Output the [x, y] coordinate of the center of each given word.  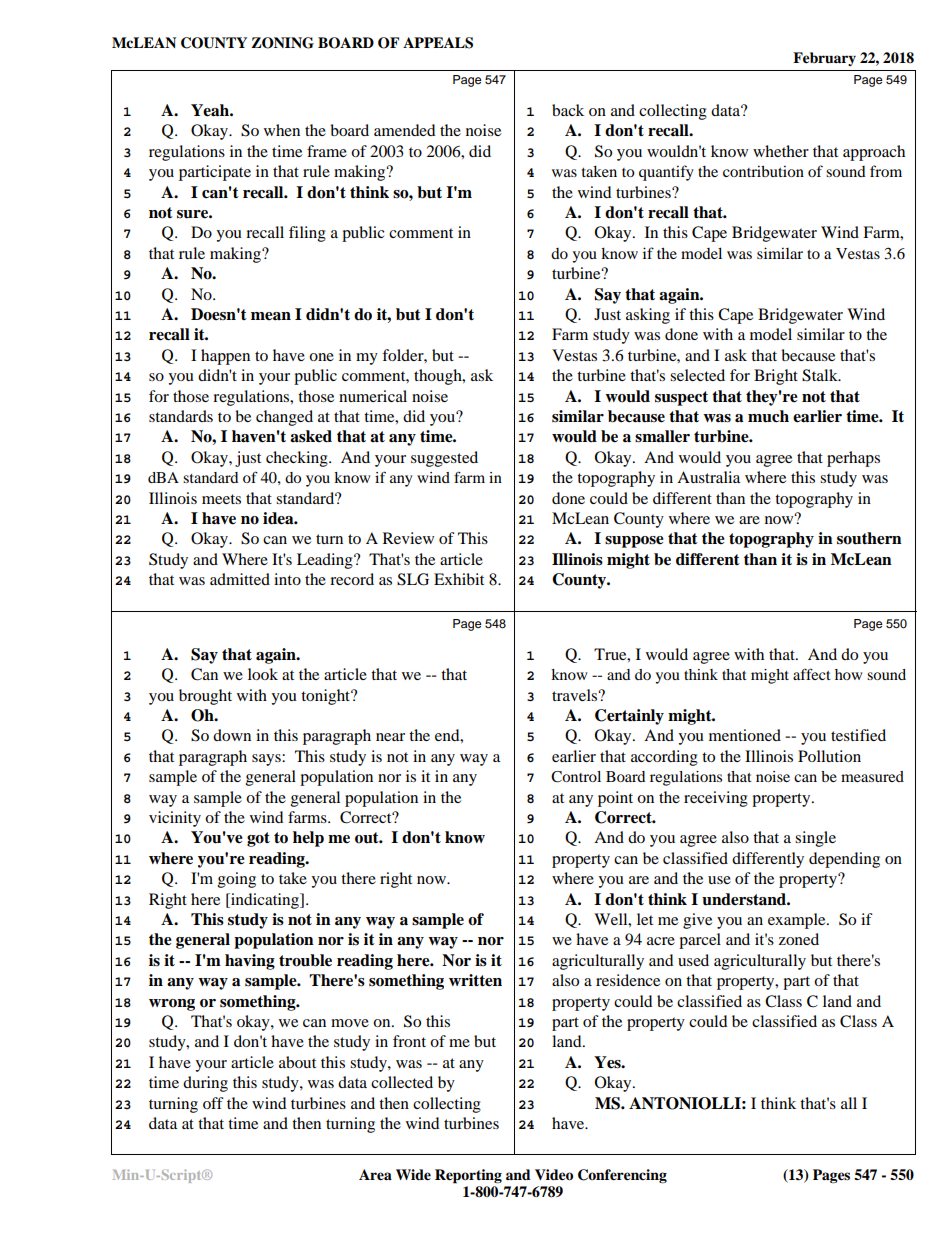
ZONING [282, 43]
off [213, 1103]
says [267, 760]
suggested [444, 459]
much [768, 416]
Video [554, 1175]
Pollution [829, 756]
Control [576, 777]
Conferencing [622, 1176]
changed [284, 418]
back [568, 110]
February [824, 59]
